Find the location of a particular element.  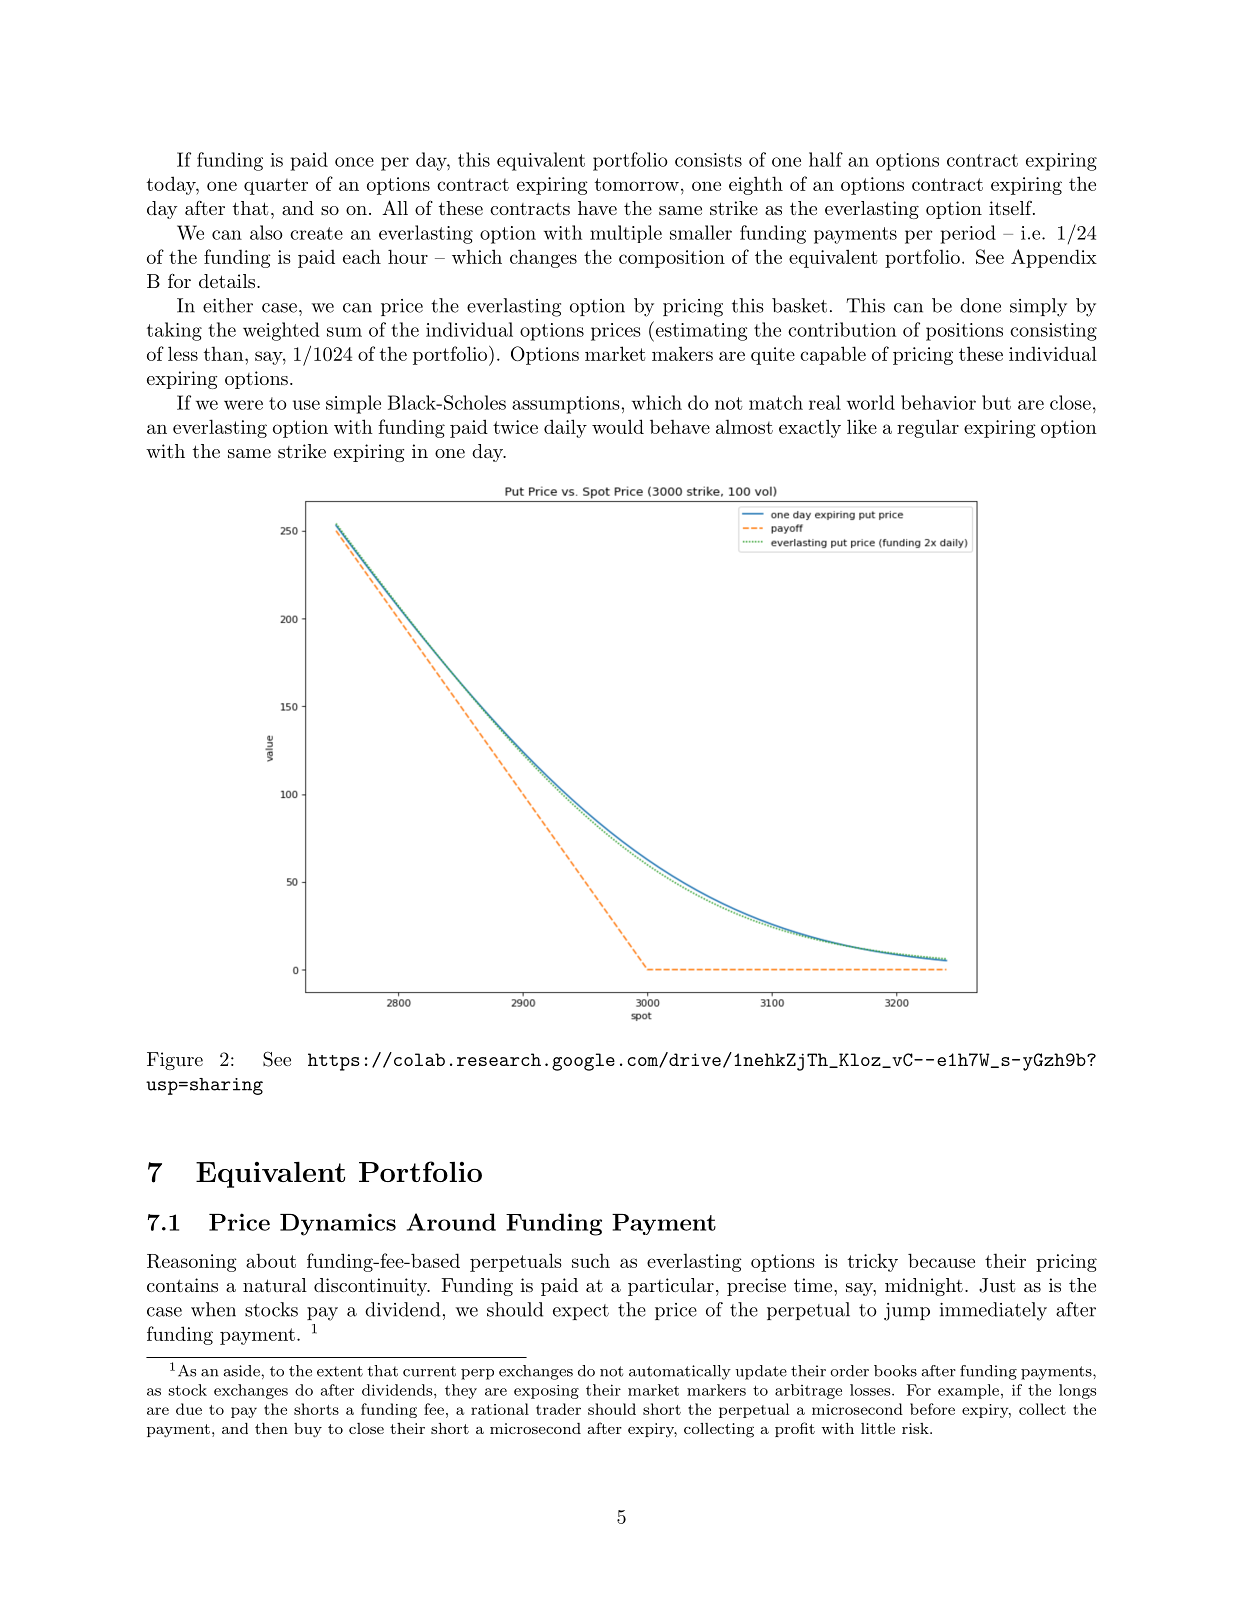

quarter is located at coordinates (276, 186).
